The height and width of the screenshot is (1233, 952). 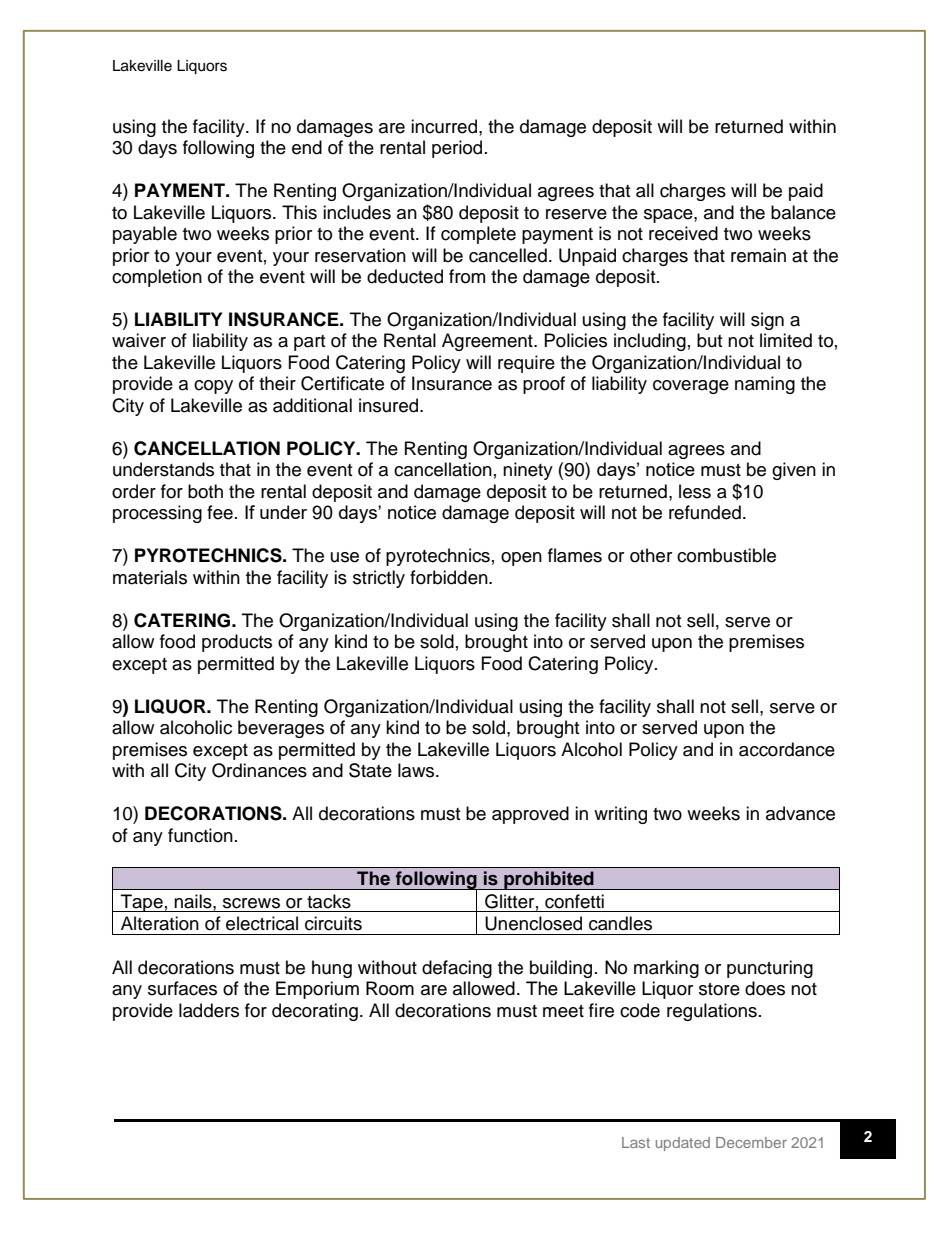 What do you see at coordinates (726, 555) in the screenshot?
I see `combustible` at bounding box center [726, 555].
